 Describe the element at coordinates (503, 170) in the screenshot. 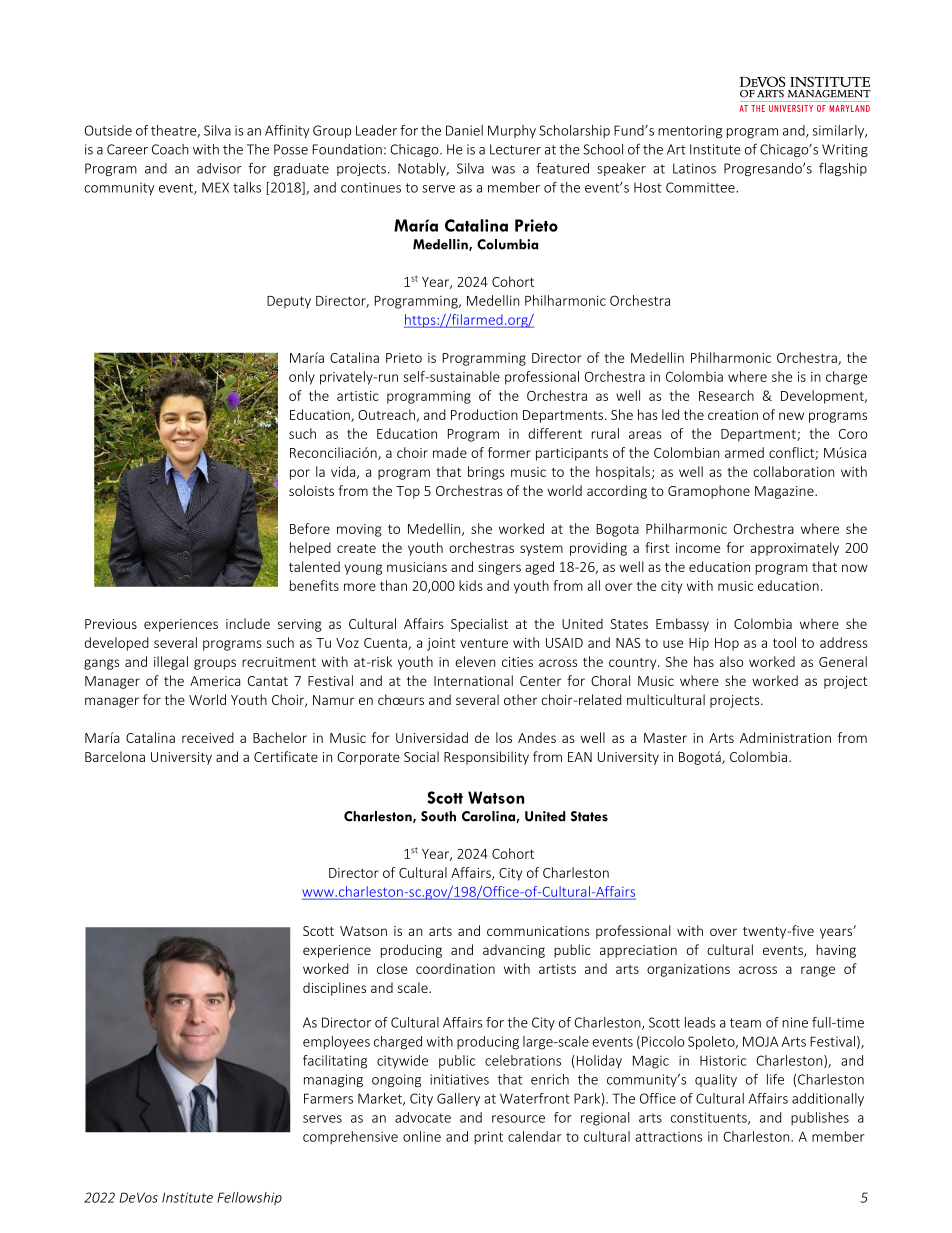

I see `was` at that location.
